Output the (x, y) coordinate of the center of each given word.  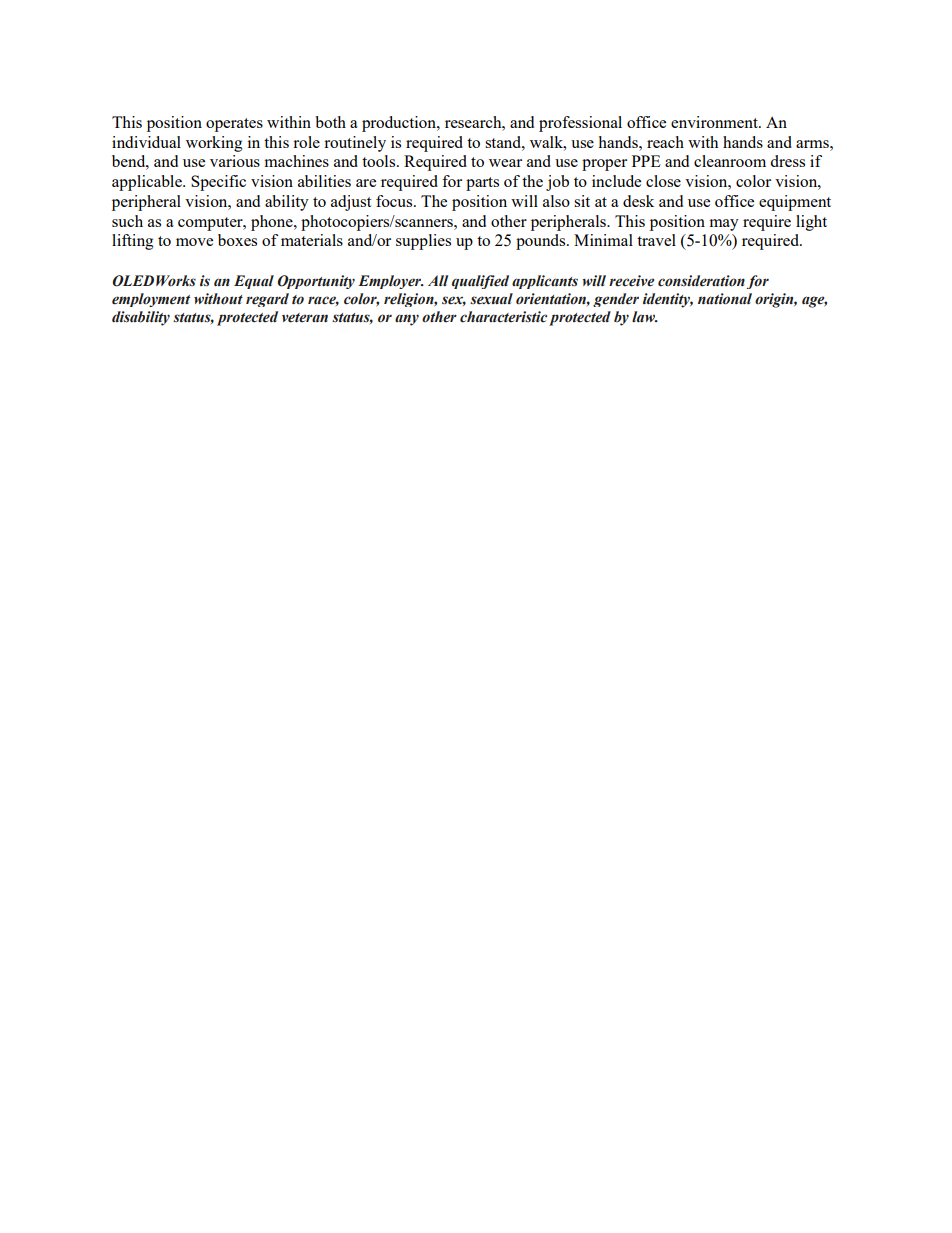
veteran (305, 318)
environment (715, 122)
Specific (218, 183)
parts (482, 184)
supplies (423, 242)
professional (580, 124)
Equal (254, 282)
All (438, 280)
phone (273, 223)
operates (234, 125)
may (724, 225)
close (663, 181)
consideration (701, 281)
